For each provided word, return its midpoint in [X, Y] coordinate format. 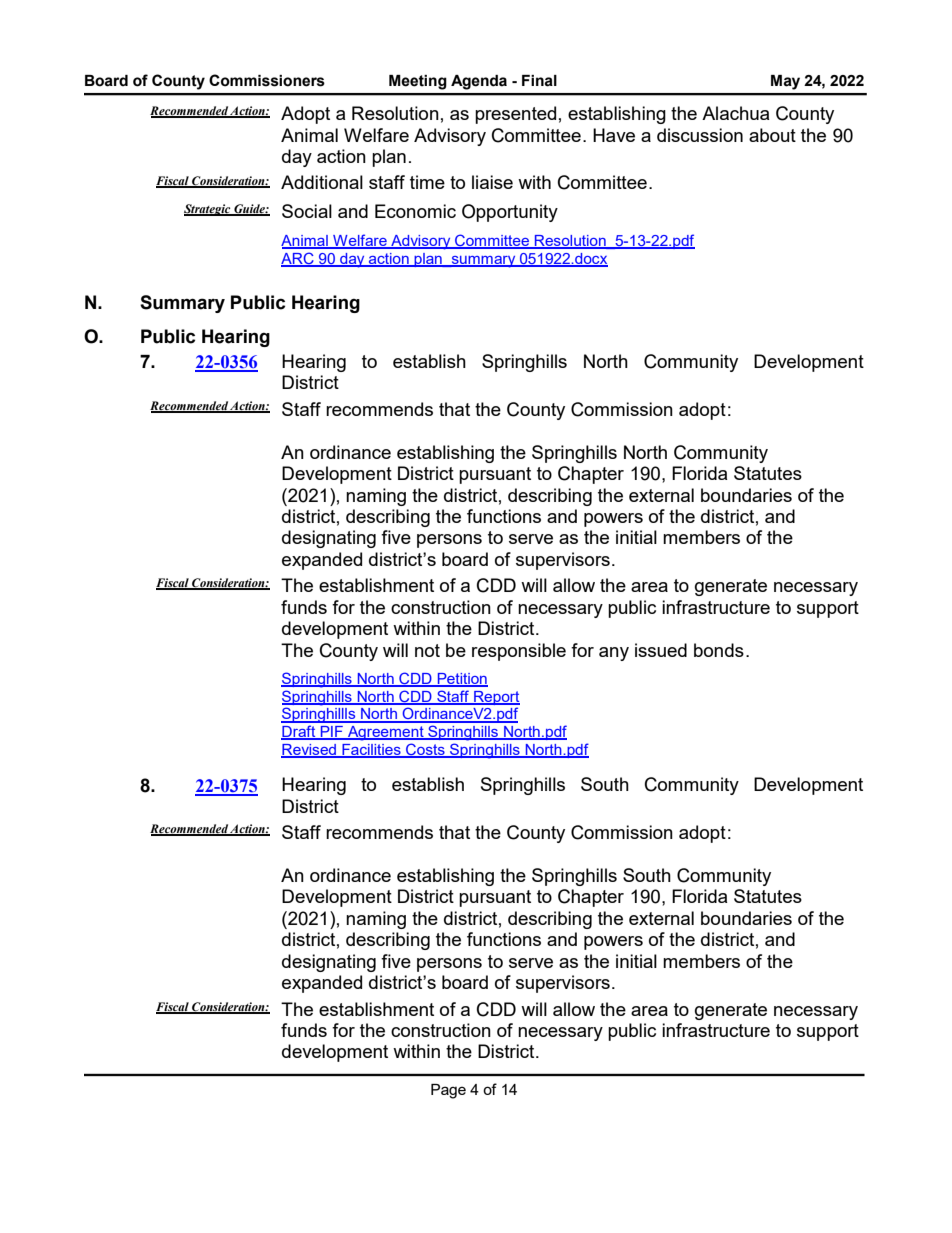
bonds [719, 650]
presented [515, 115]
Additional [322, 182]
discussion [700, 135]
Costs [425, 750]
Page [448, 1091]
